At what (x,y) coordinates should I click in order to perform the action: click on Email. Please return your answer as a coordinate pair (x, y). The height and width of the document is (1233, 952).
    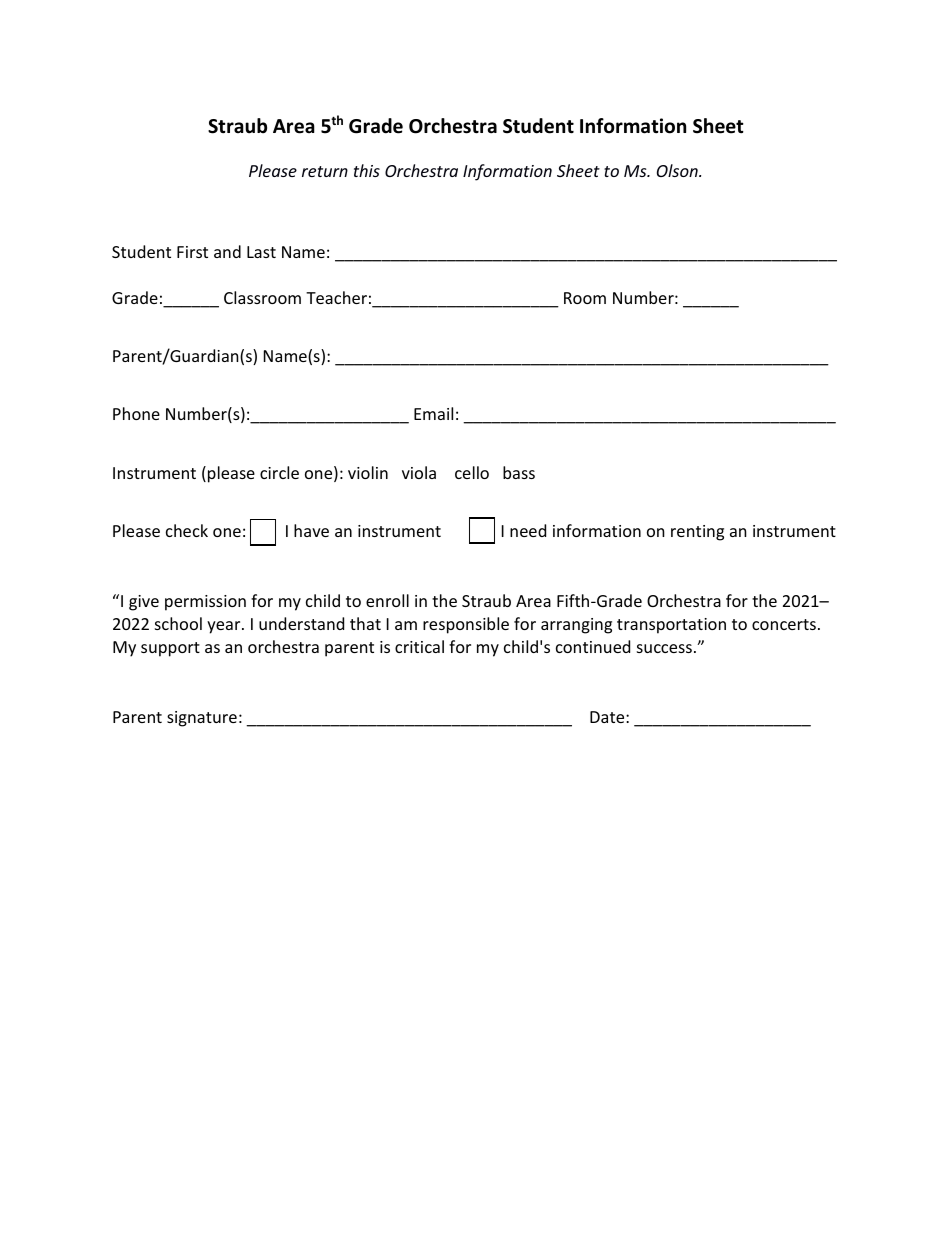
    Looking at the image, I should click on (433, 413).
